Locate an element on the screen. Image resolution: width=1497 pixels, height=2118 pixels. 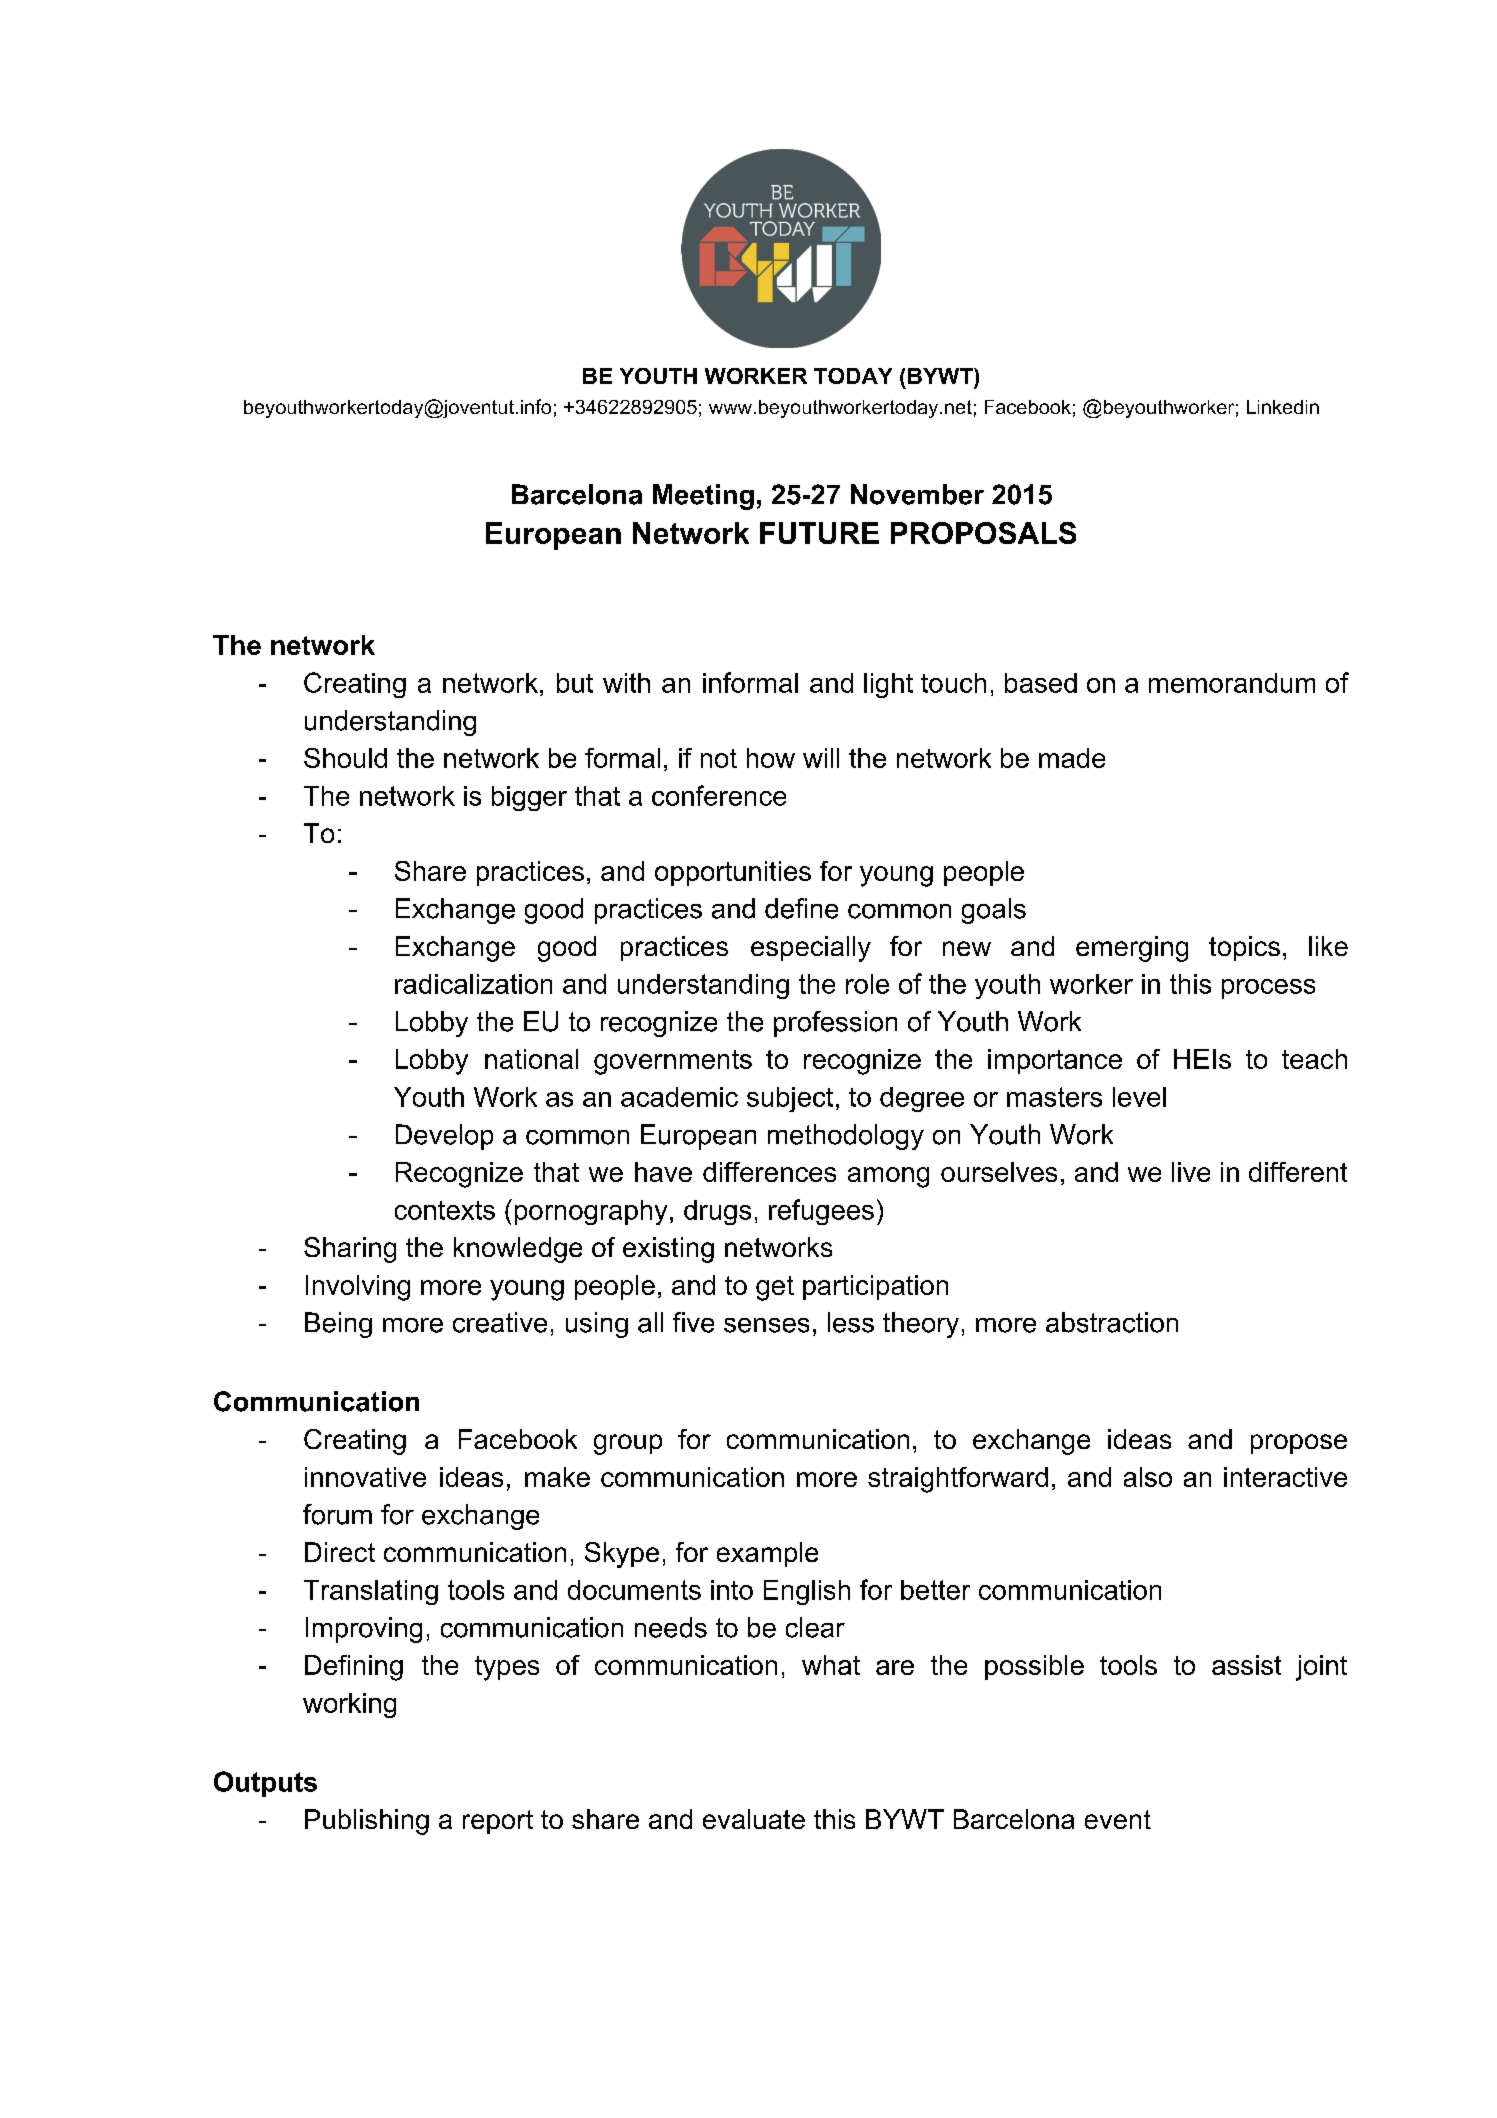
FUTURE is located at coordinates (819, 533).
